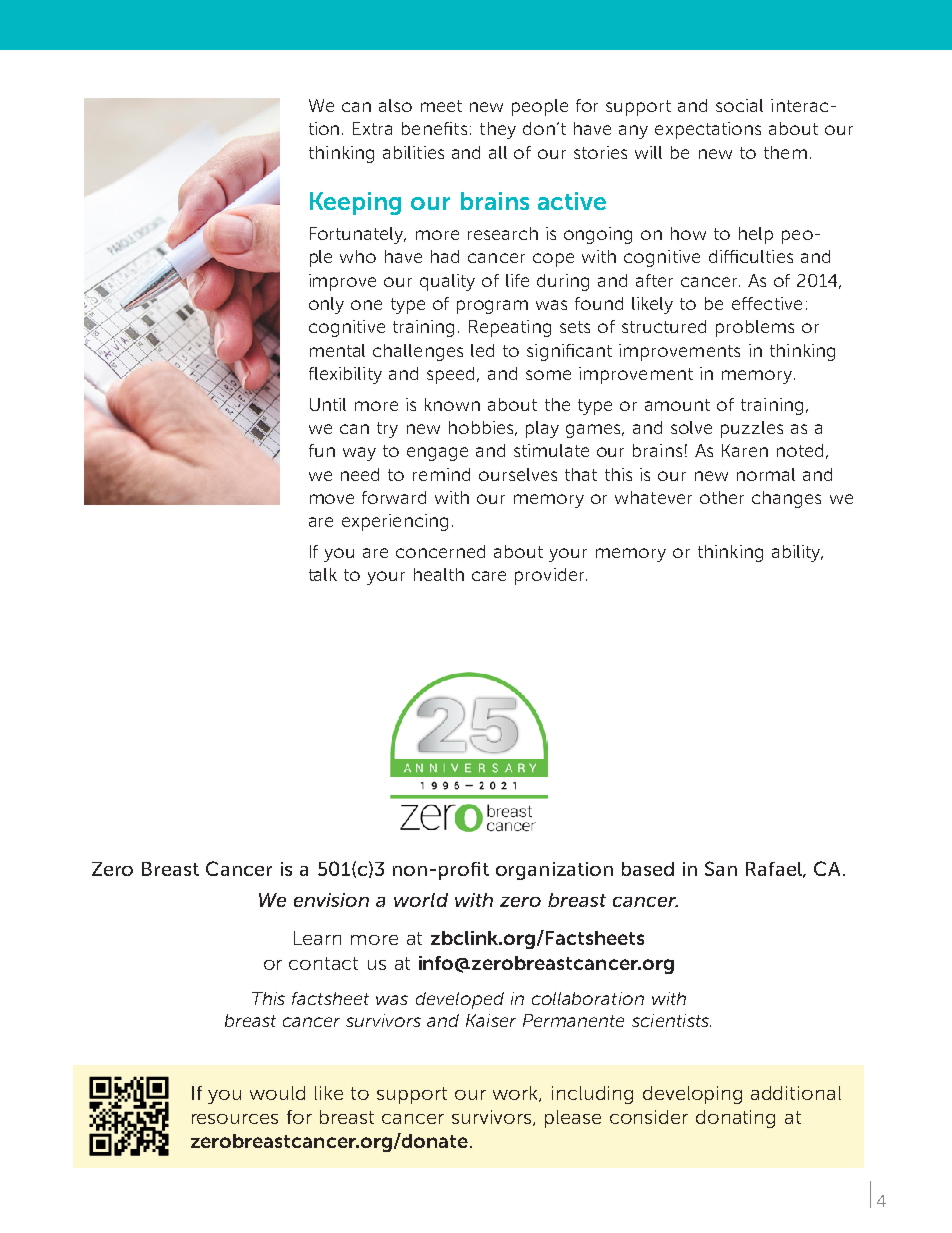  What do you see at coordinates (745, 450) in the image?
I see `Karen` at bounding box center [745, 450].
